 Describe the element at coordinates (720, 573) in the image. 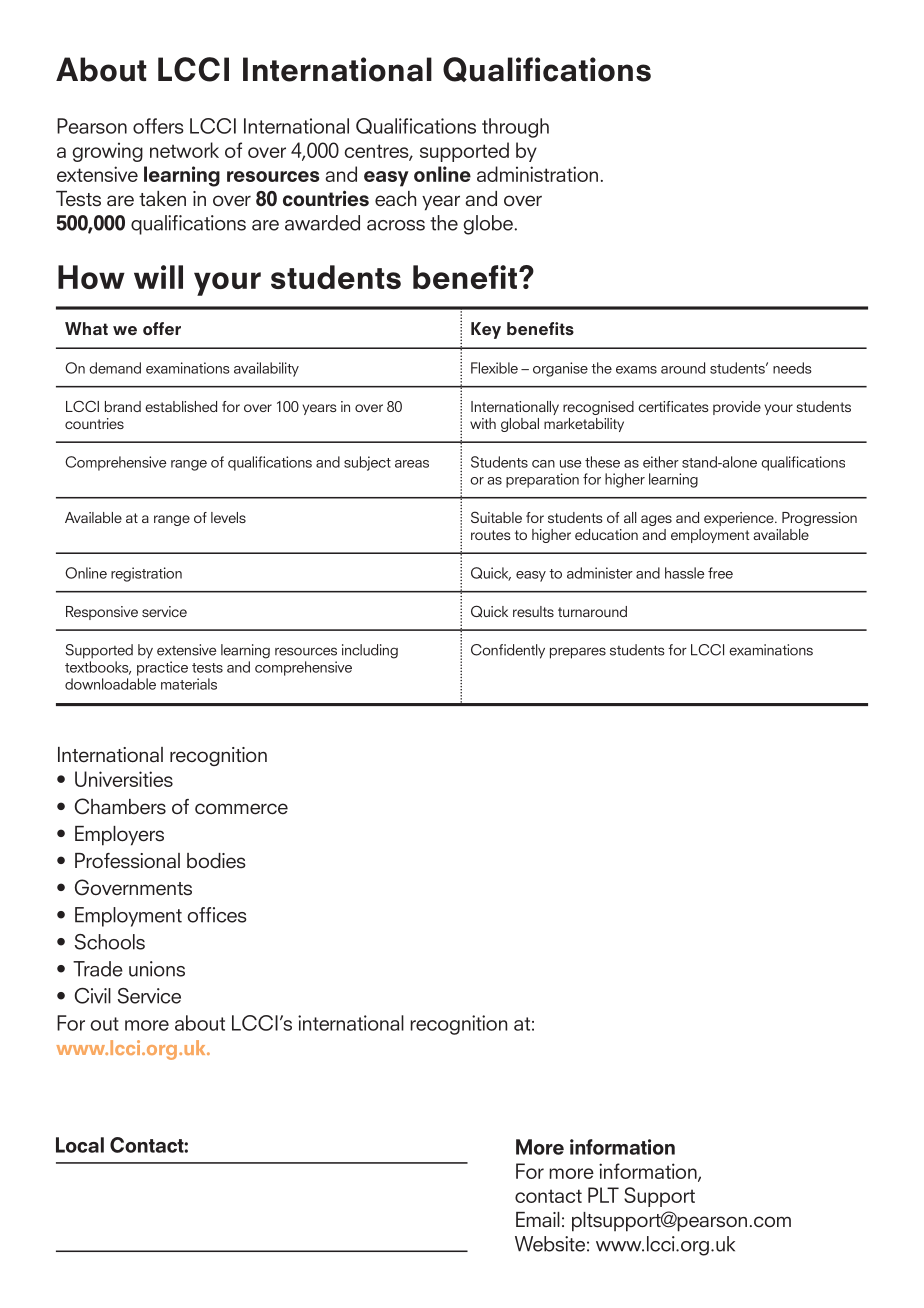

I see `free` at that location.
